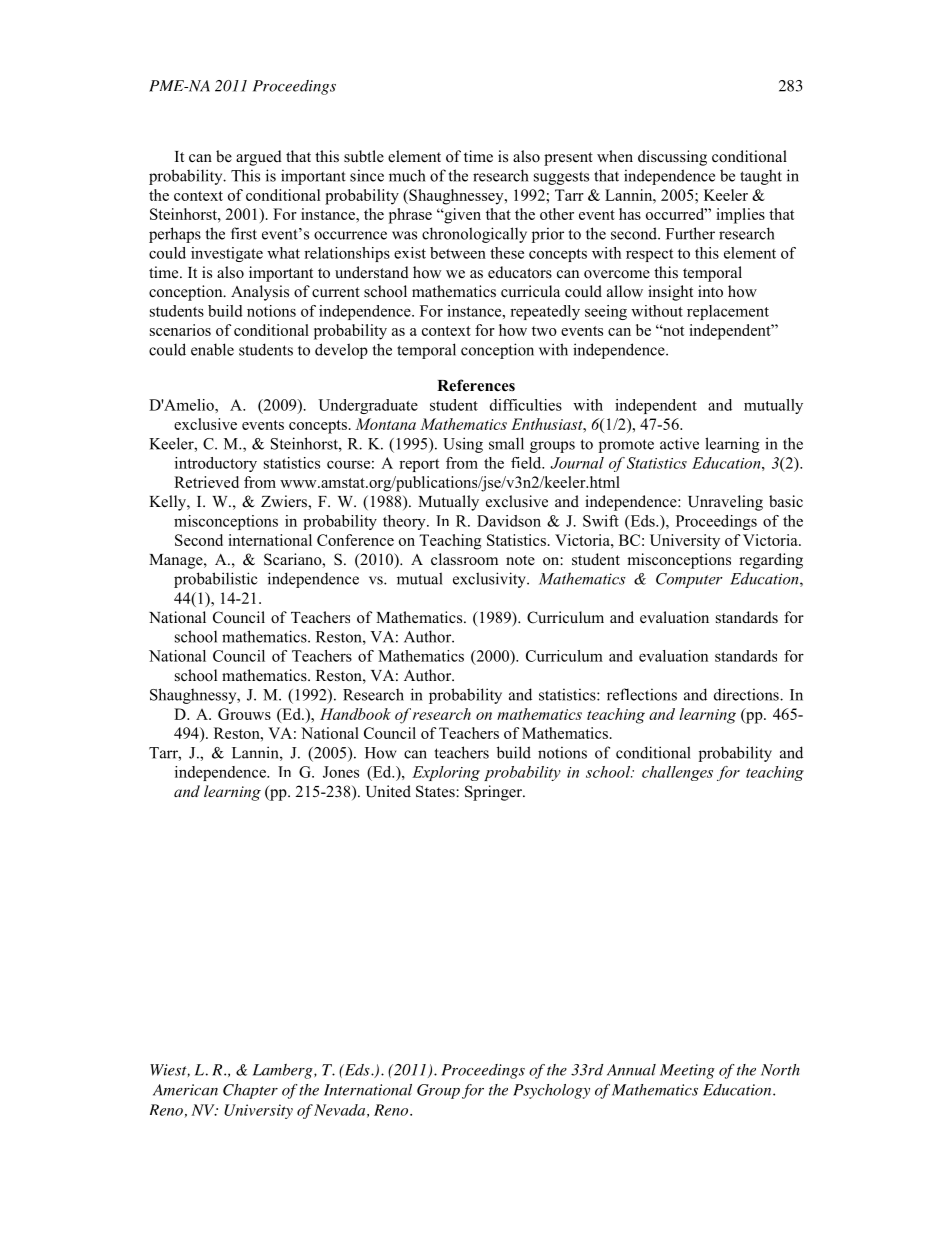 This document has height=1233, width=952. What do you see at coordinates (551, 1091) in the document?
I see `Psychology` at bounding box center [551, 1091].
